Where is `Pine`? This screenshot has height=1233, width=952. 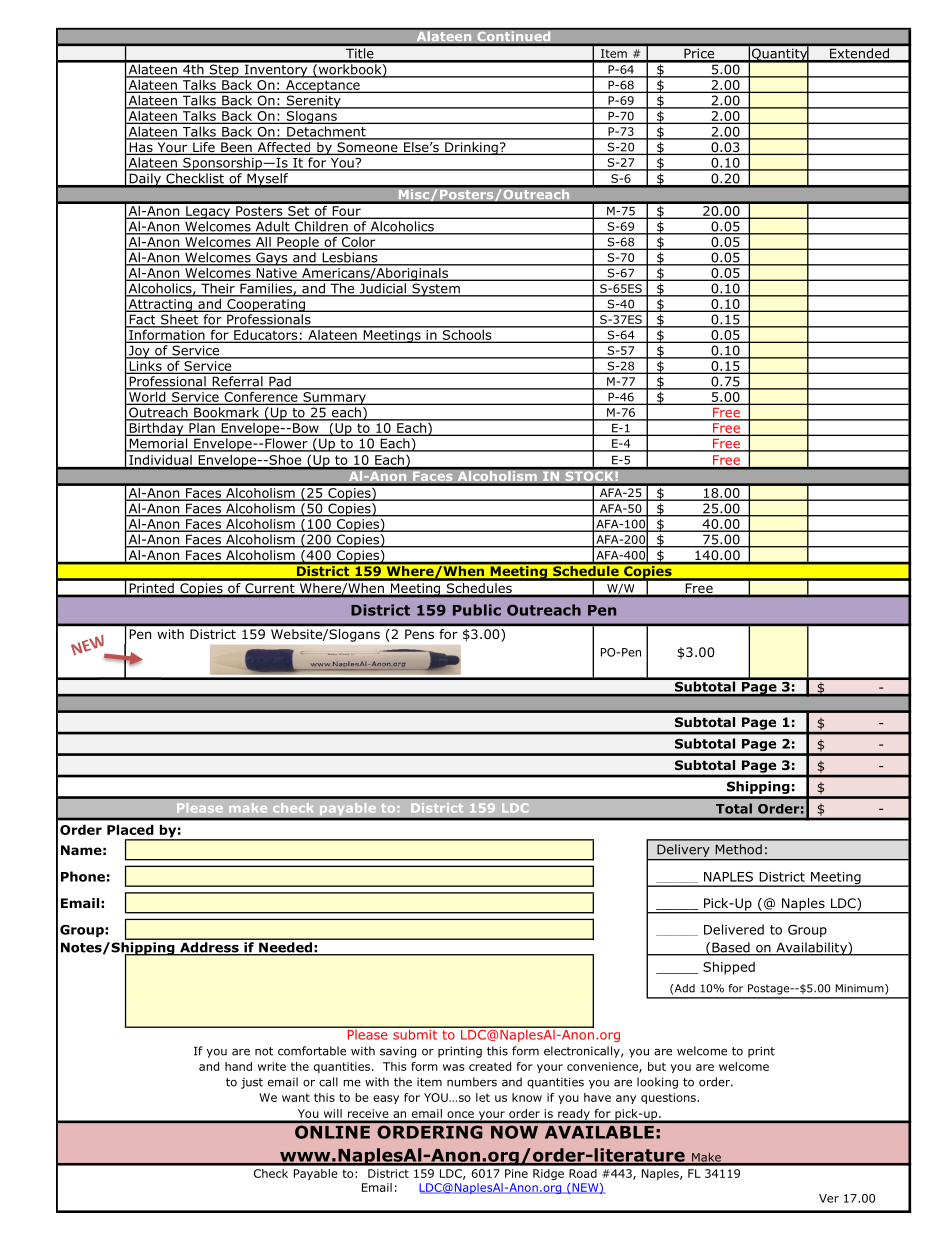
Pine is located at coordinates (516, 1173).
